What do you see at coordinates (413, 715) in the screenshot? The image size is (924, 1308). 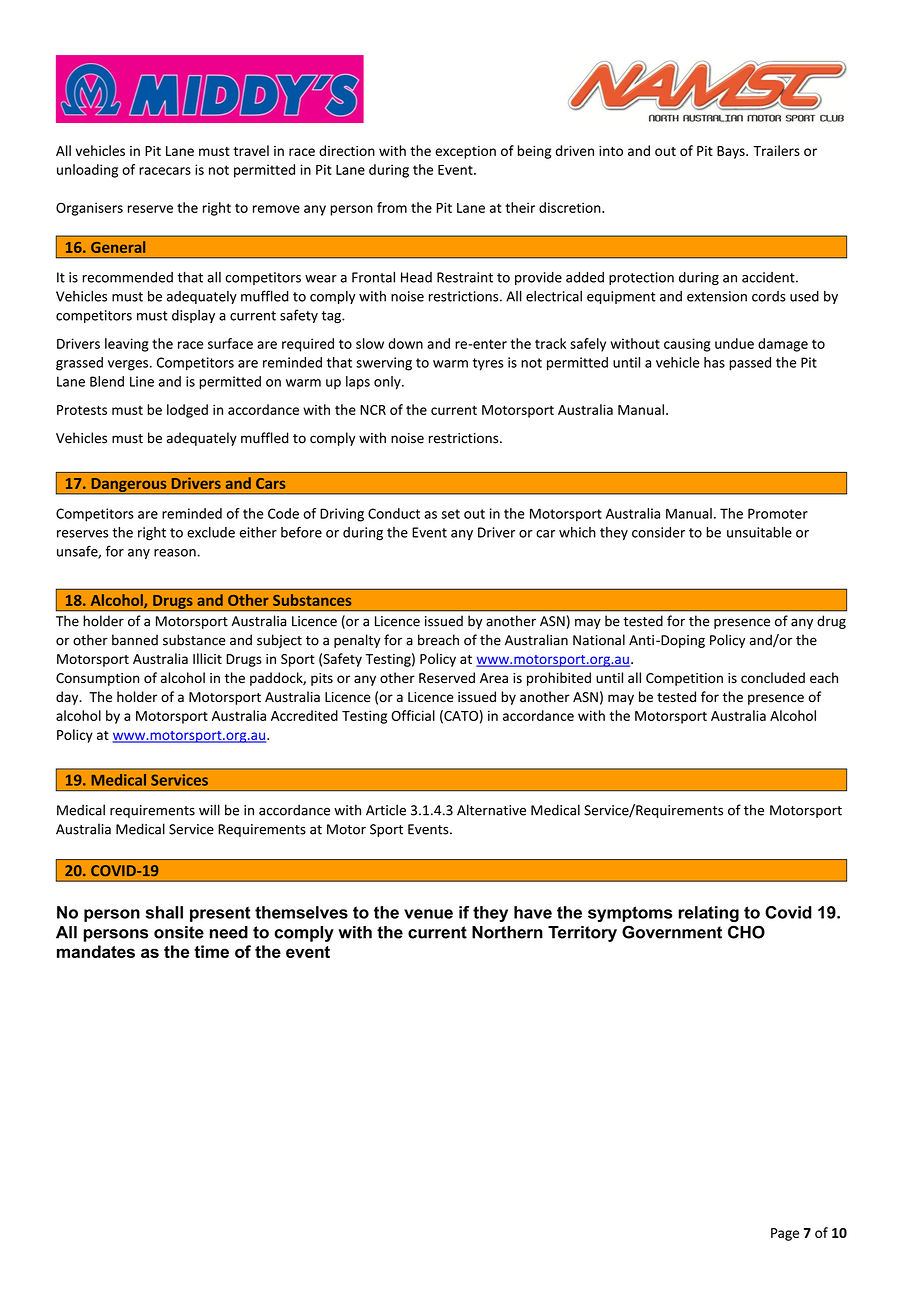 I see `Official` at bounding box center [413, 715].
